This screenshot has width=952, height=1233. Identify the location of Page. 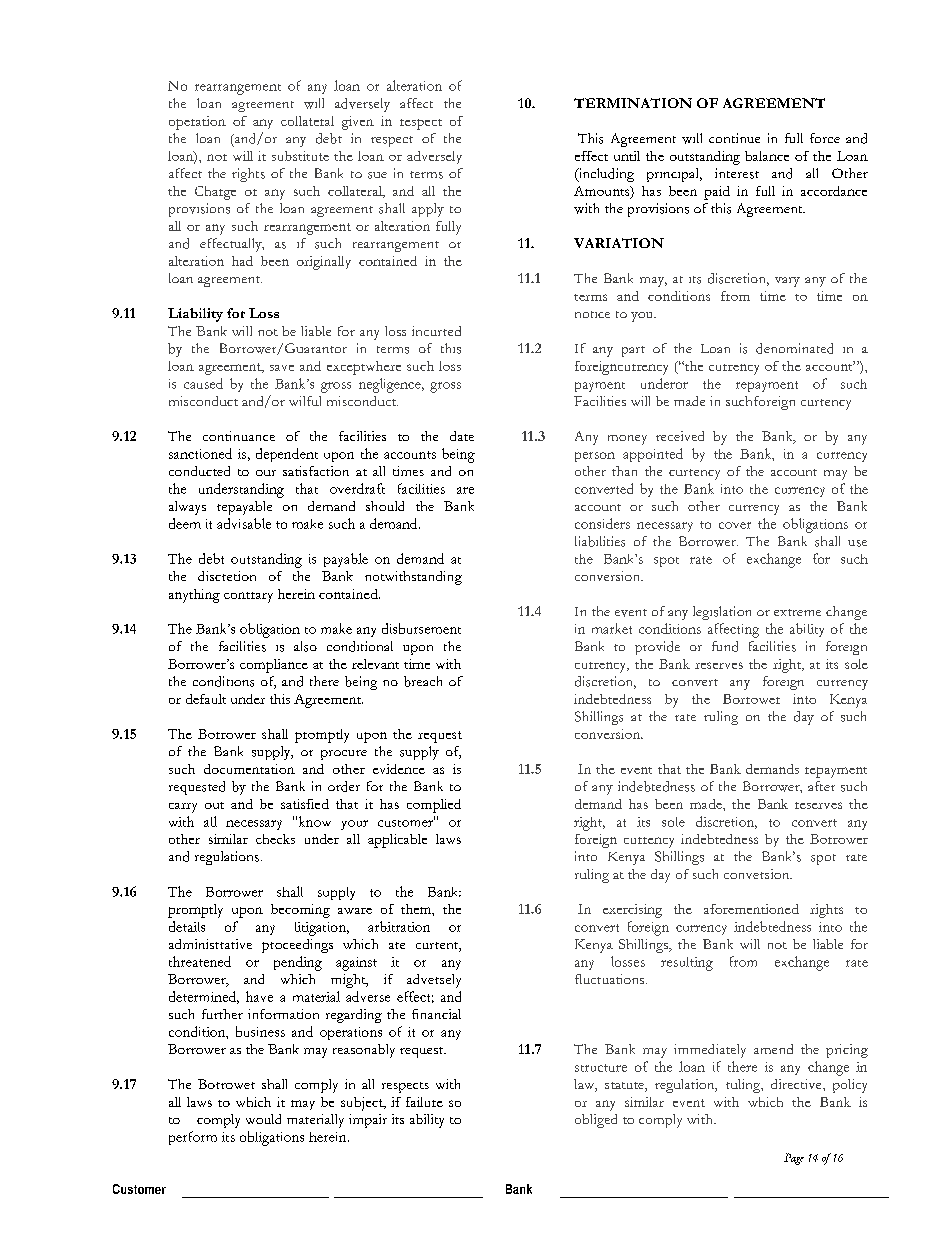
(794, 1159).
